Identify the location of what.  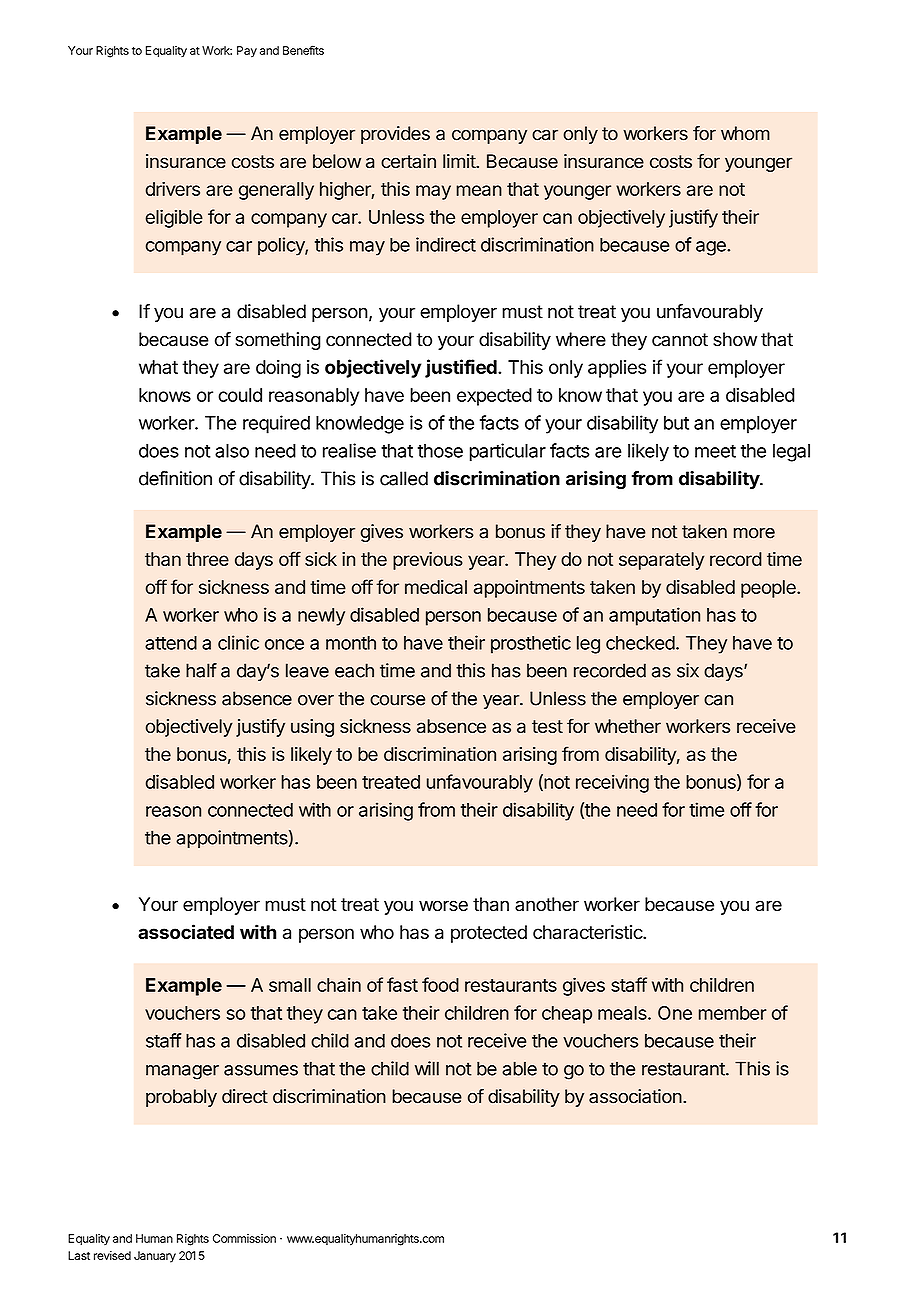
(158, 367).
